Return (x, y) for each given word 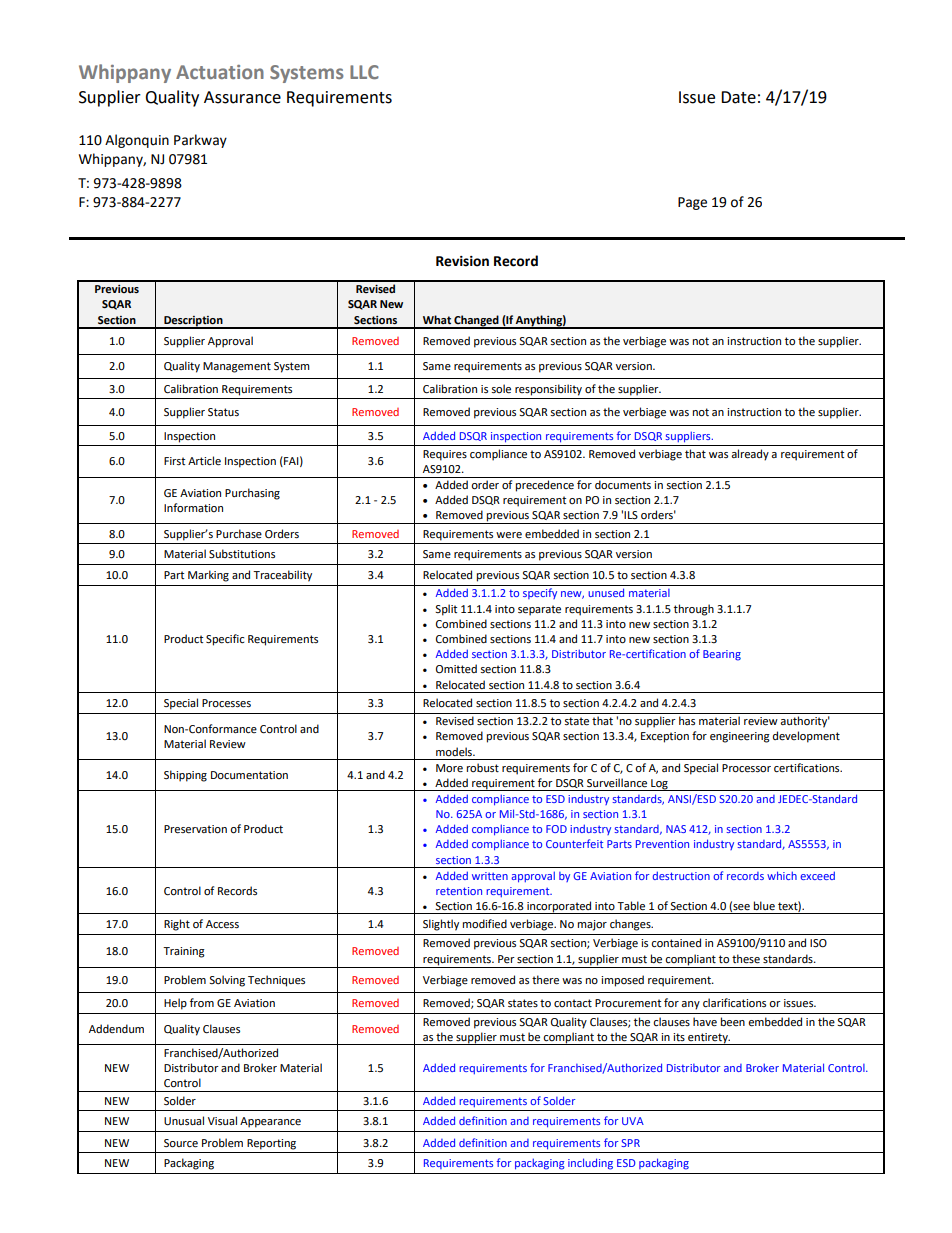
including (590, 1164)
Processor (746, 768)
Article (204, 461)
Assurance (242, 97)
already (750, 455)
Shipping (185, 776)
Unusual (184, 1121)
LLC (364, 72)
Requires (445, 455)
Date (738, 97)
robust (483, 767)
